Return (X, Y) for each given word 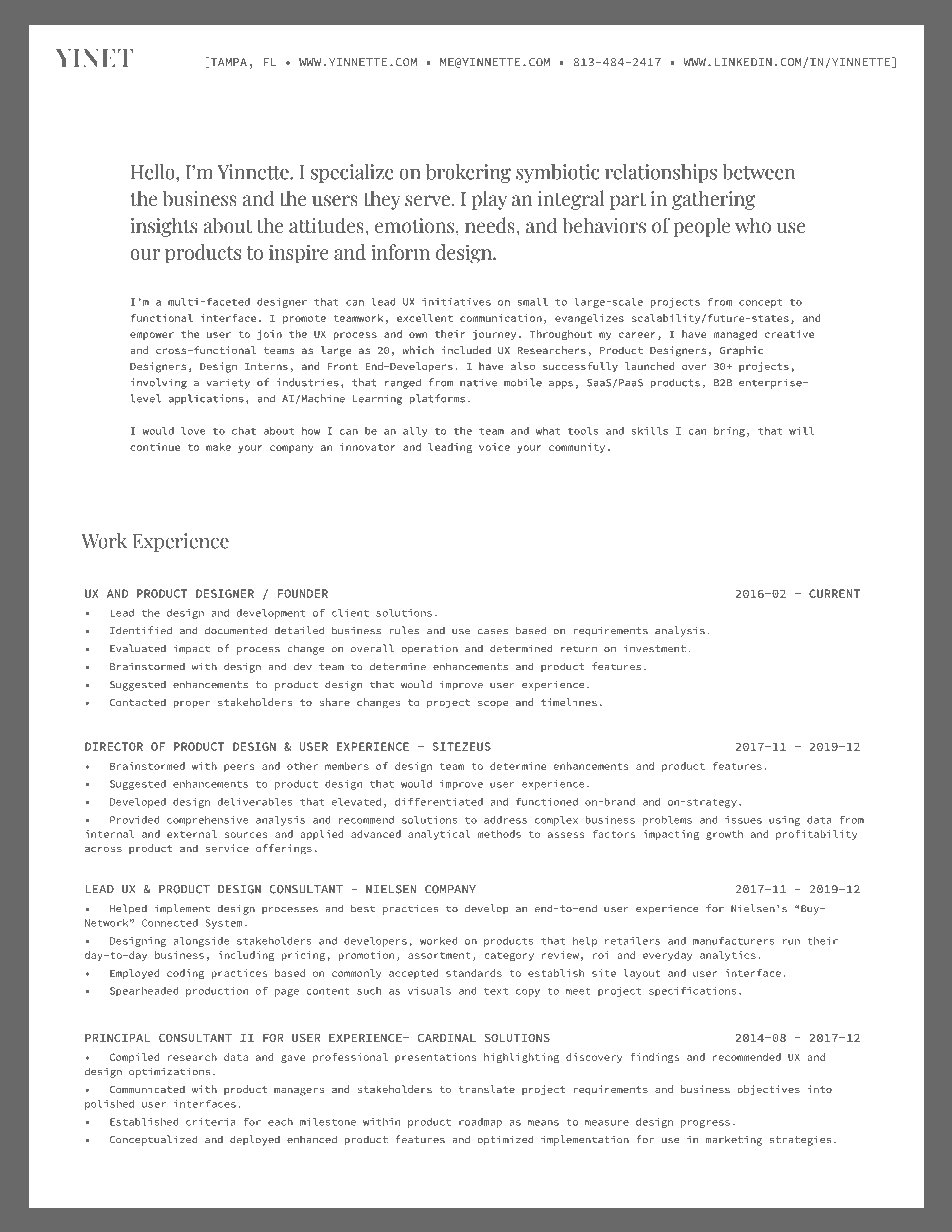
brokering (468, 173)
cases (493, 632)
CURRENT (834, 593)
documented (236, 630)
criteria (211, 1122)
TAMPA (227, 62)
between (758, 172)
